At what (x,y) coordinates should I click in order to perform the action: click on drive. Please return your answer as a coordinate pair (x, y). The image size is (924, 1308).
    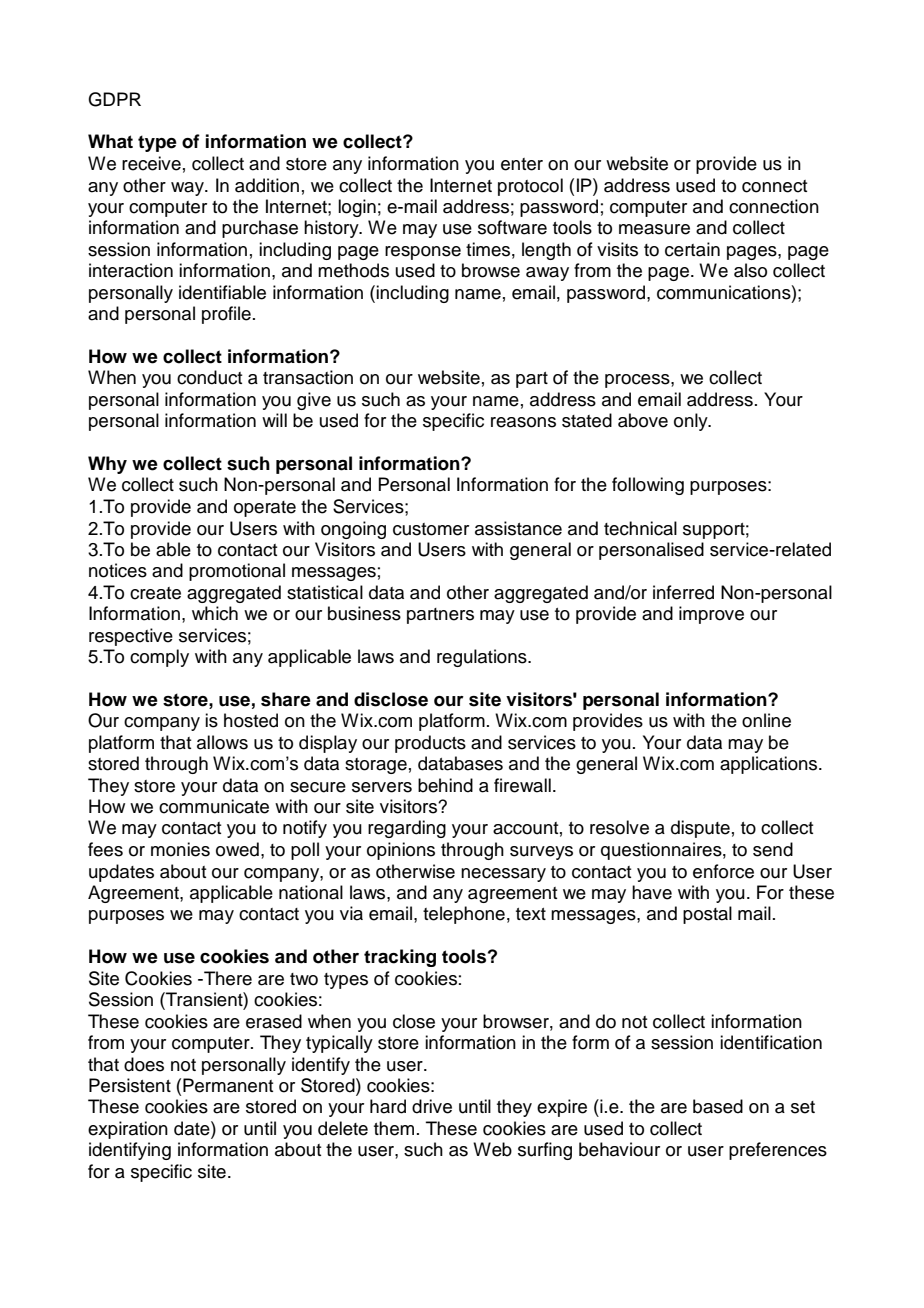
    Looking at the image, I should click on (432, 1106).
